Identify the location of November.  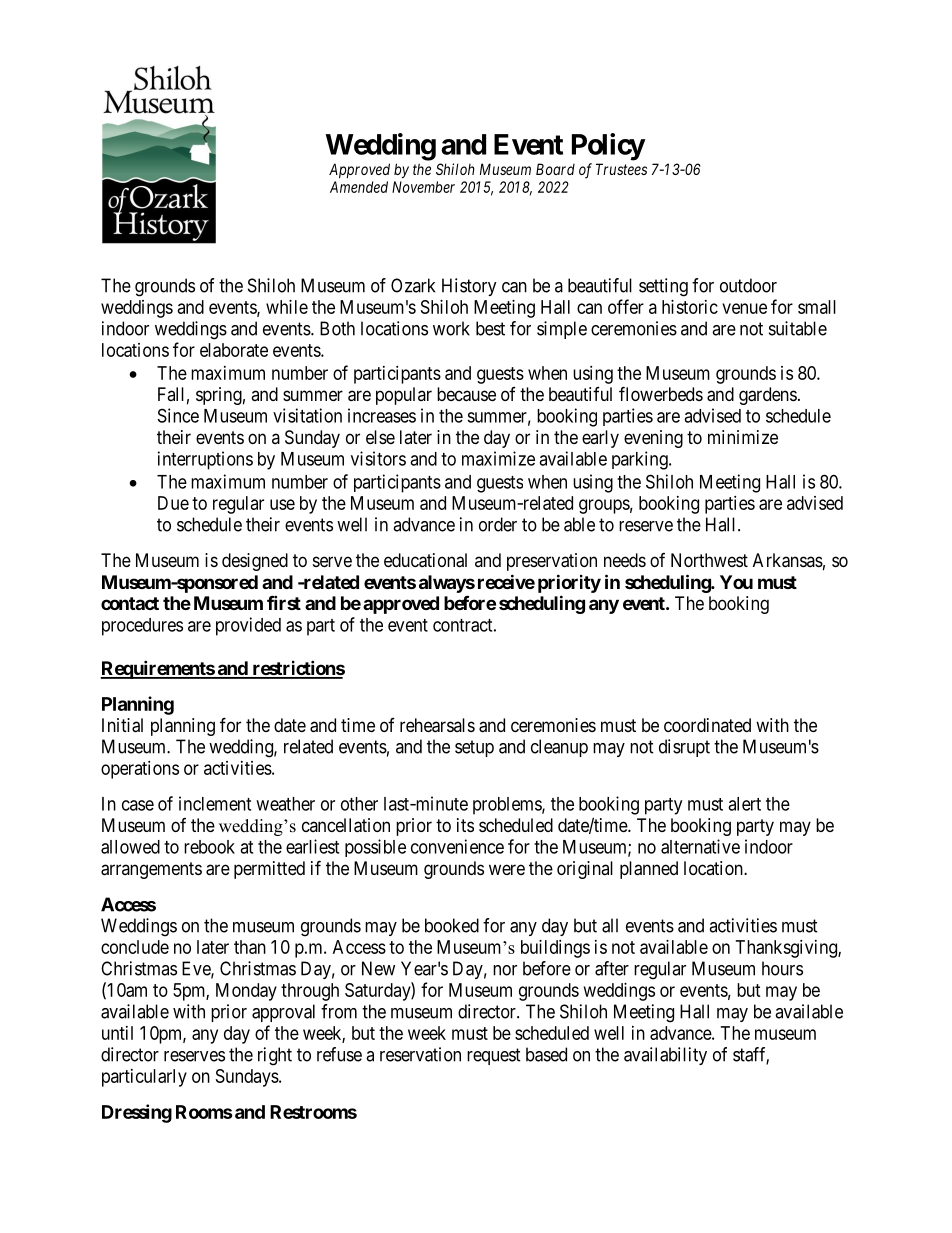
(423, 187).
